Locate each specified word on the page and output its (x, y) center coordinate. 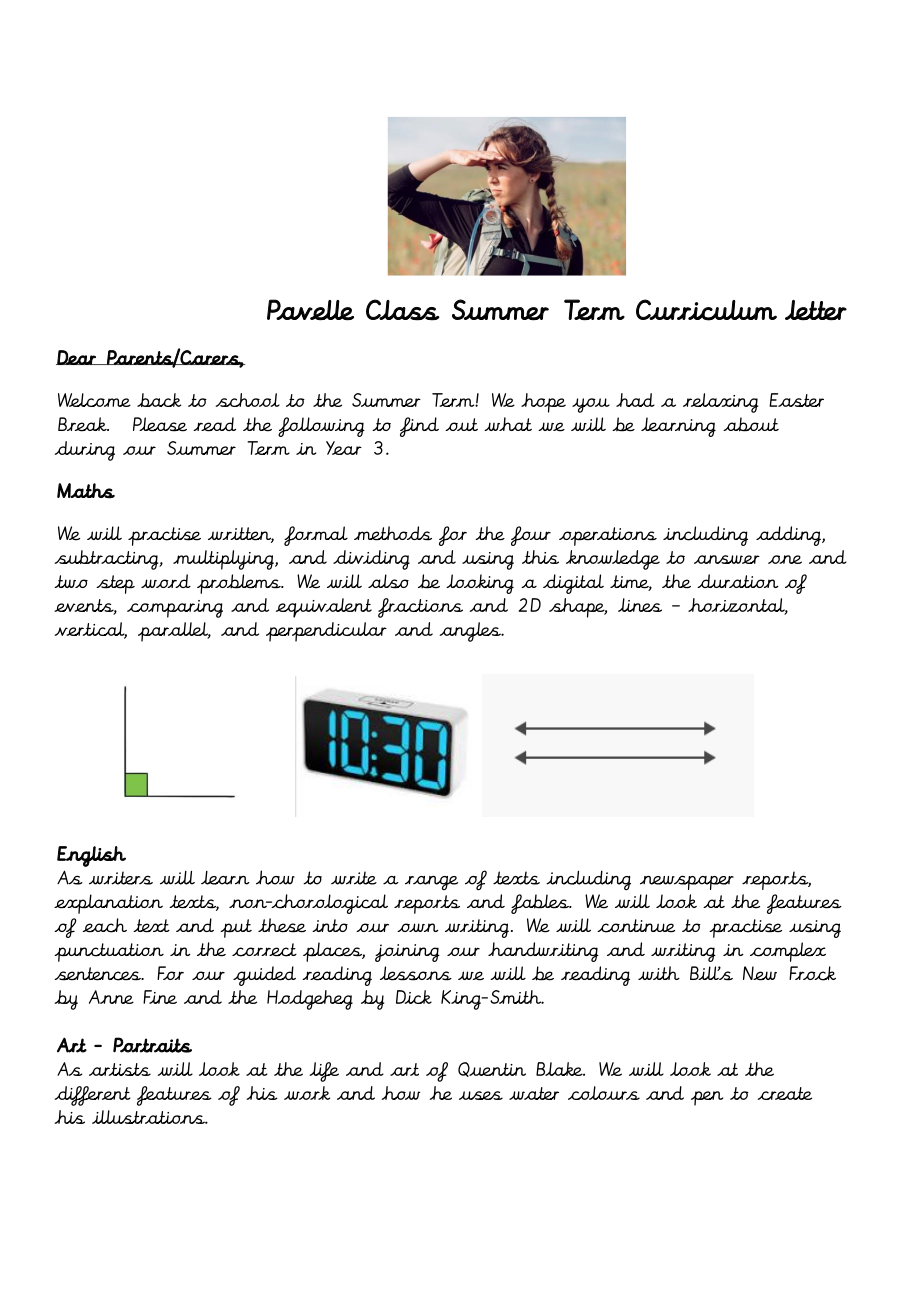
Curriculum (706, 310)
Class (403, 310)
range (431, 883)
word (166, 581)
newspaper (687, 882)
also (388, 581)
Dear (77, 357)
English (91, 856)
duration (738, 581)
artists (120, 1069)
